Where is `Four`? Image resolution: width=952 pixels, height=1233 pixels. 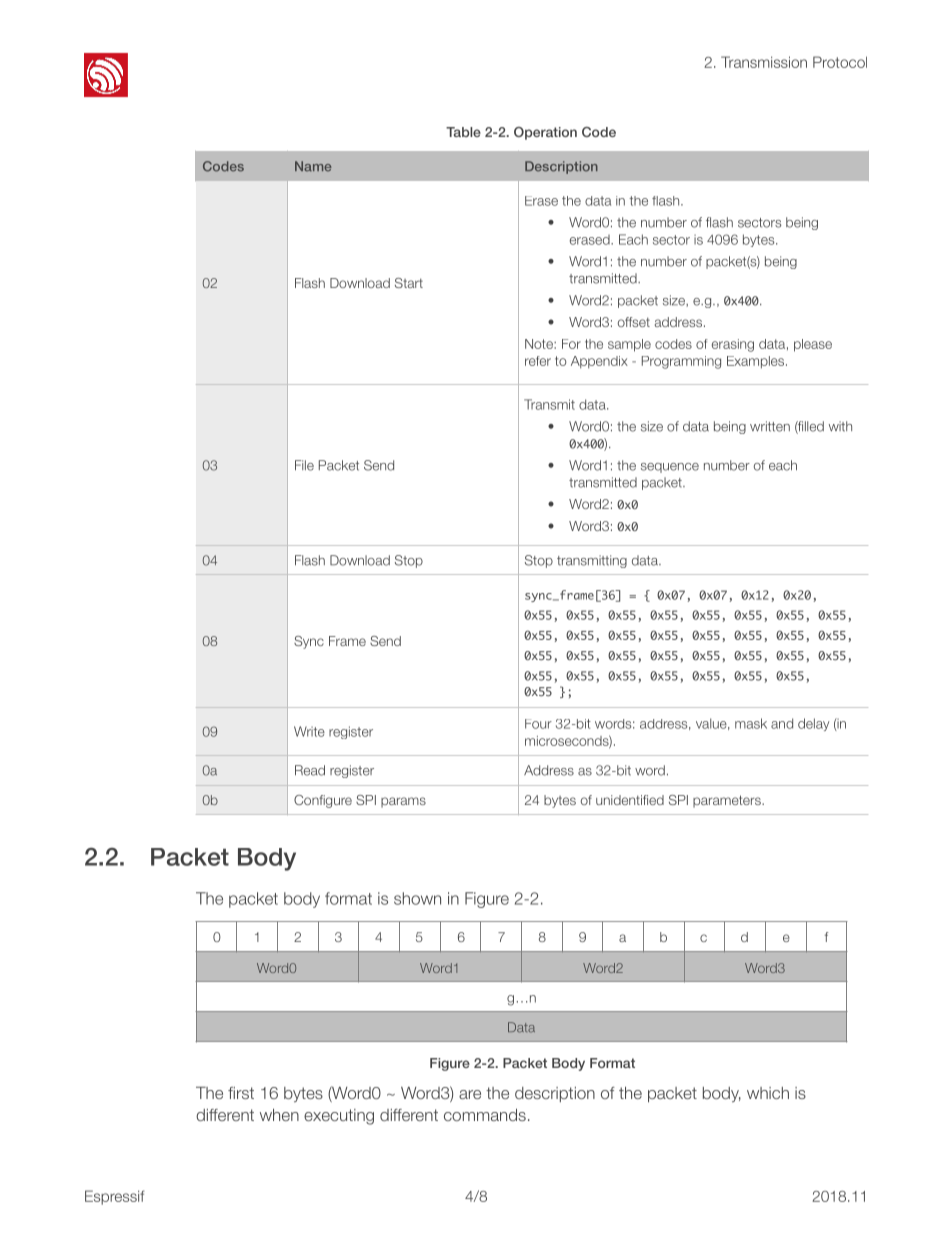 Four is located at coordinates (538, 724).
